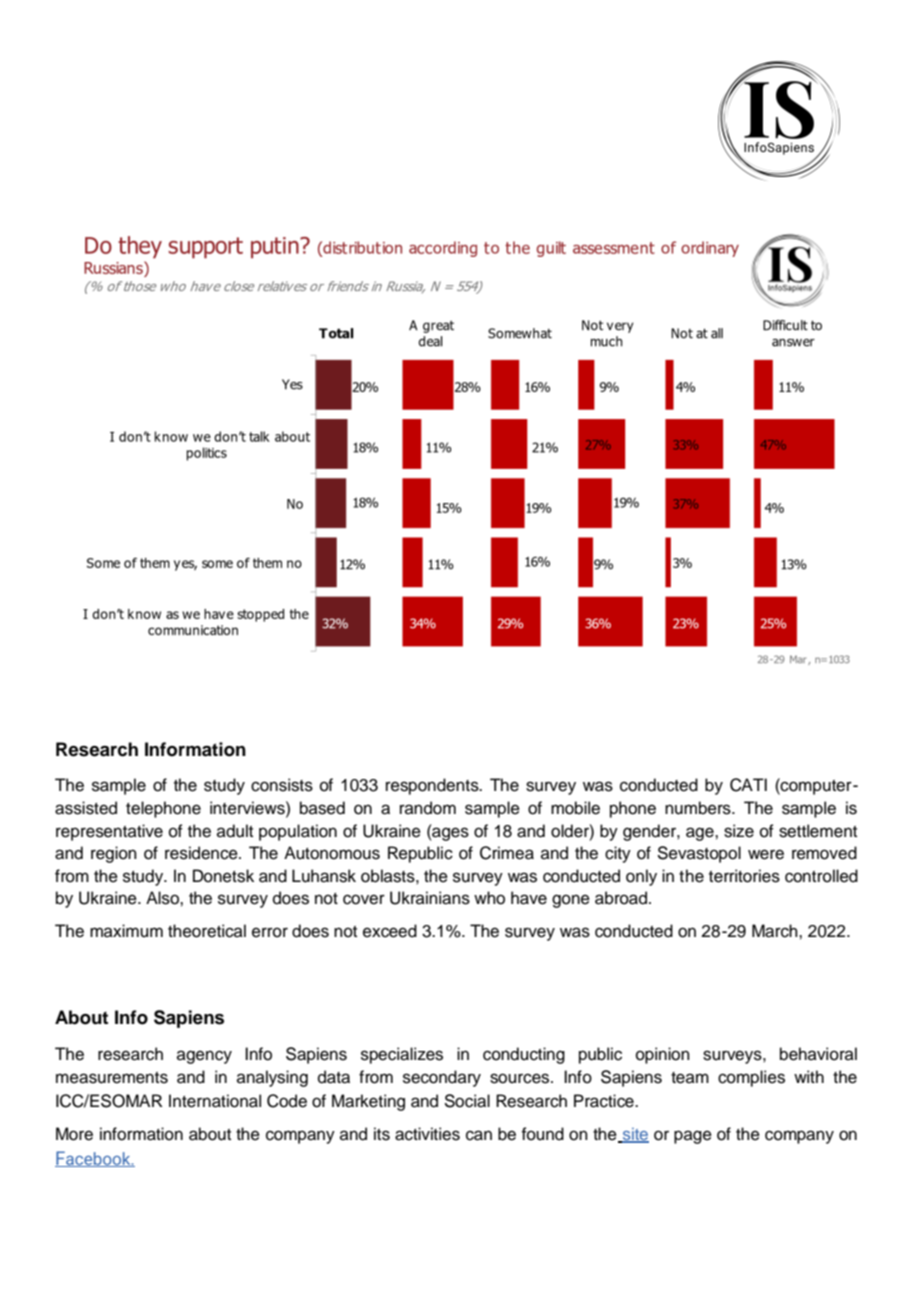  What do you see at coordinates (693, 1137) in the screenshot?
I see `page` at bounding box center [693, 1137].
